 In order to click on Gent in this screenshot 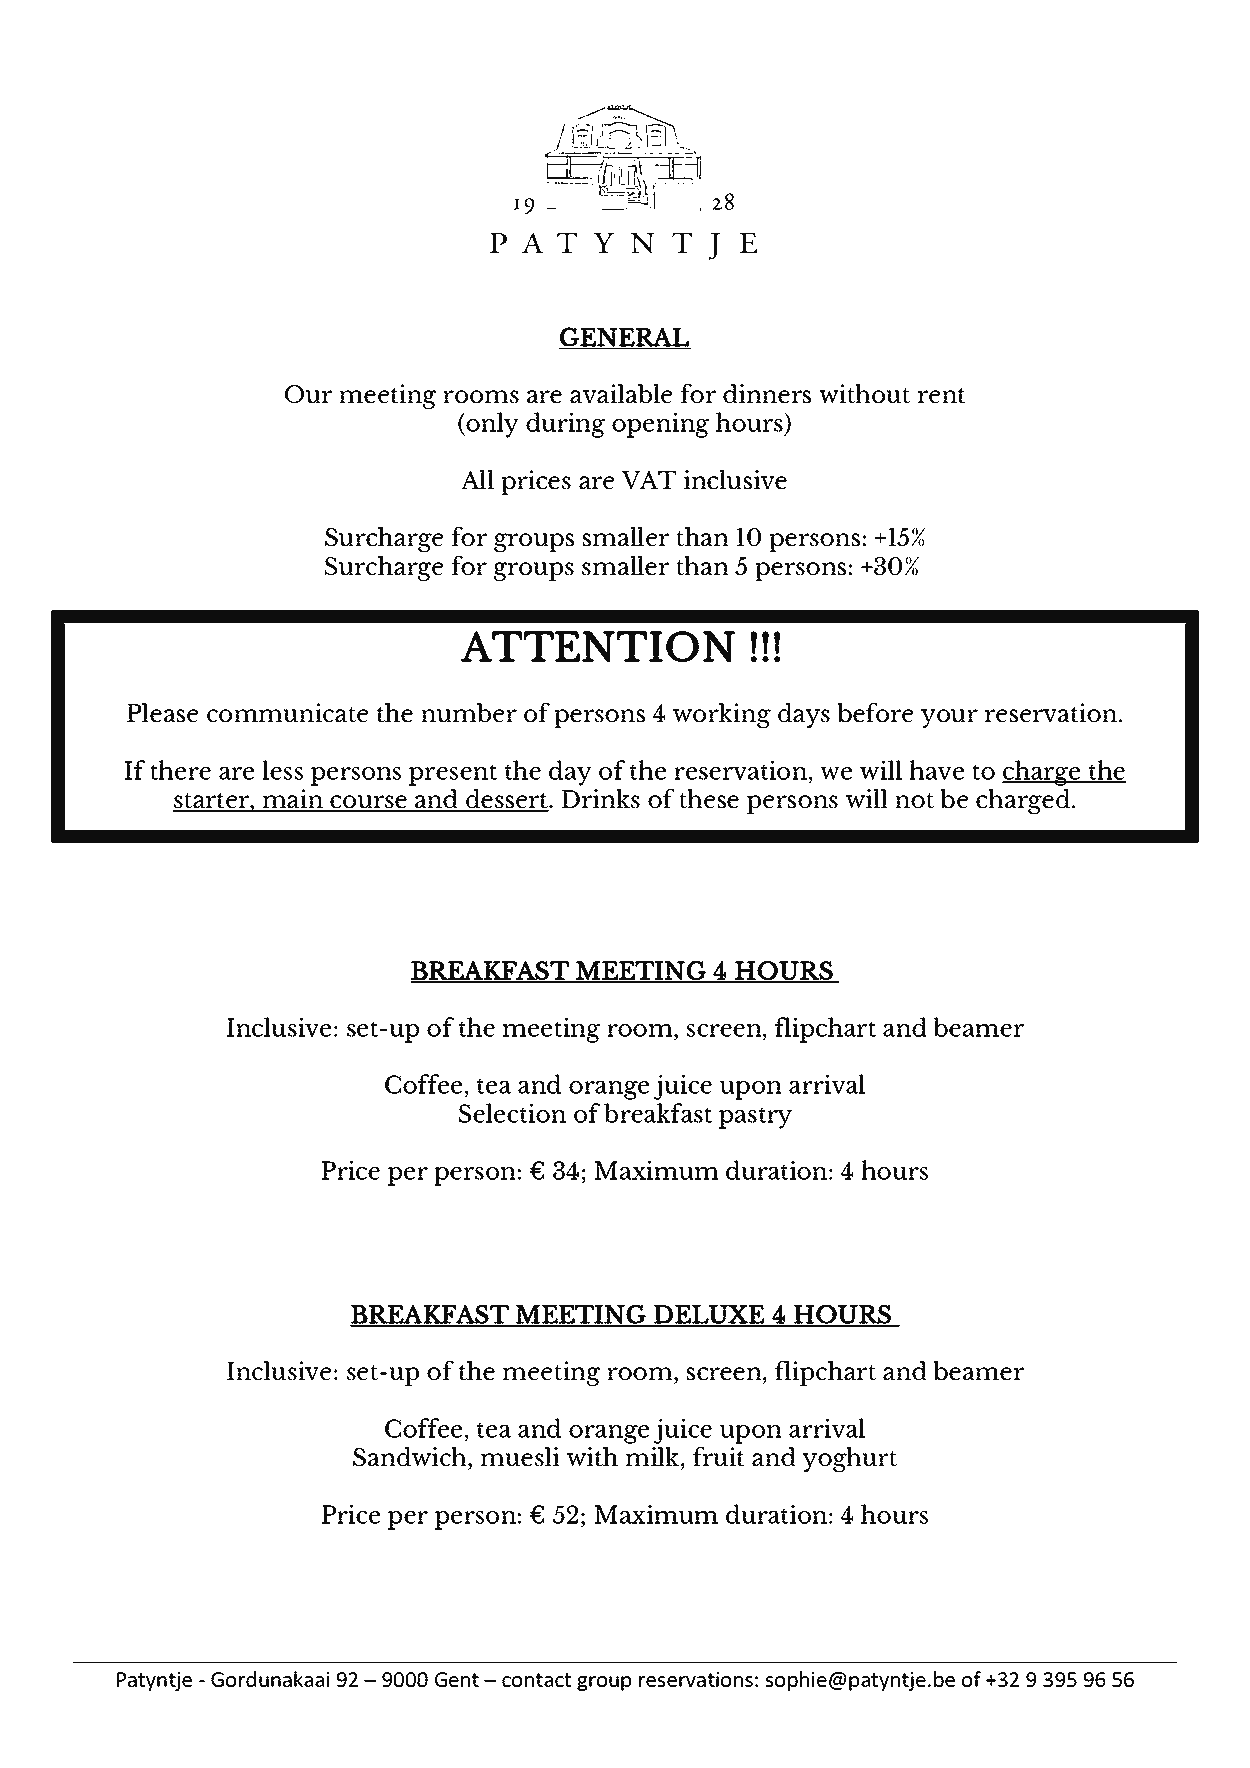, I will do `click(457, 1679)`.
